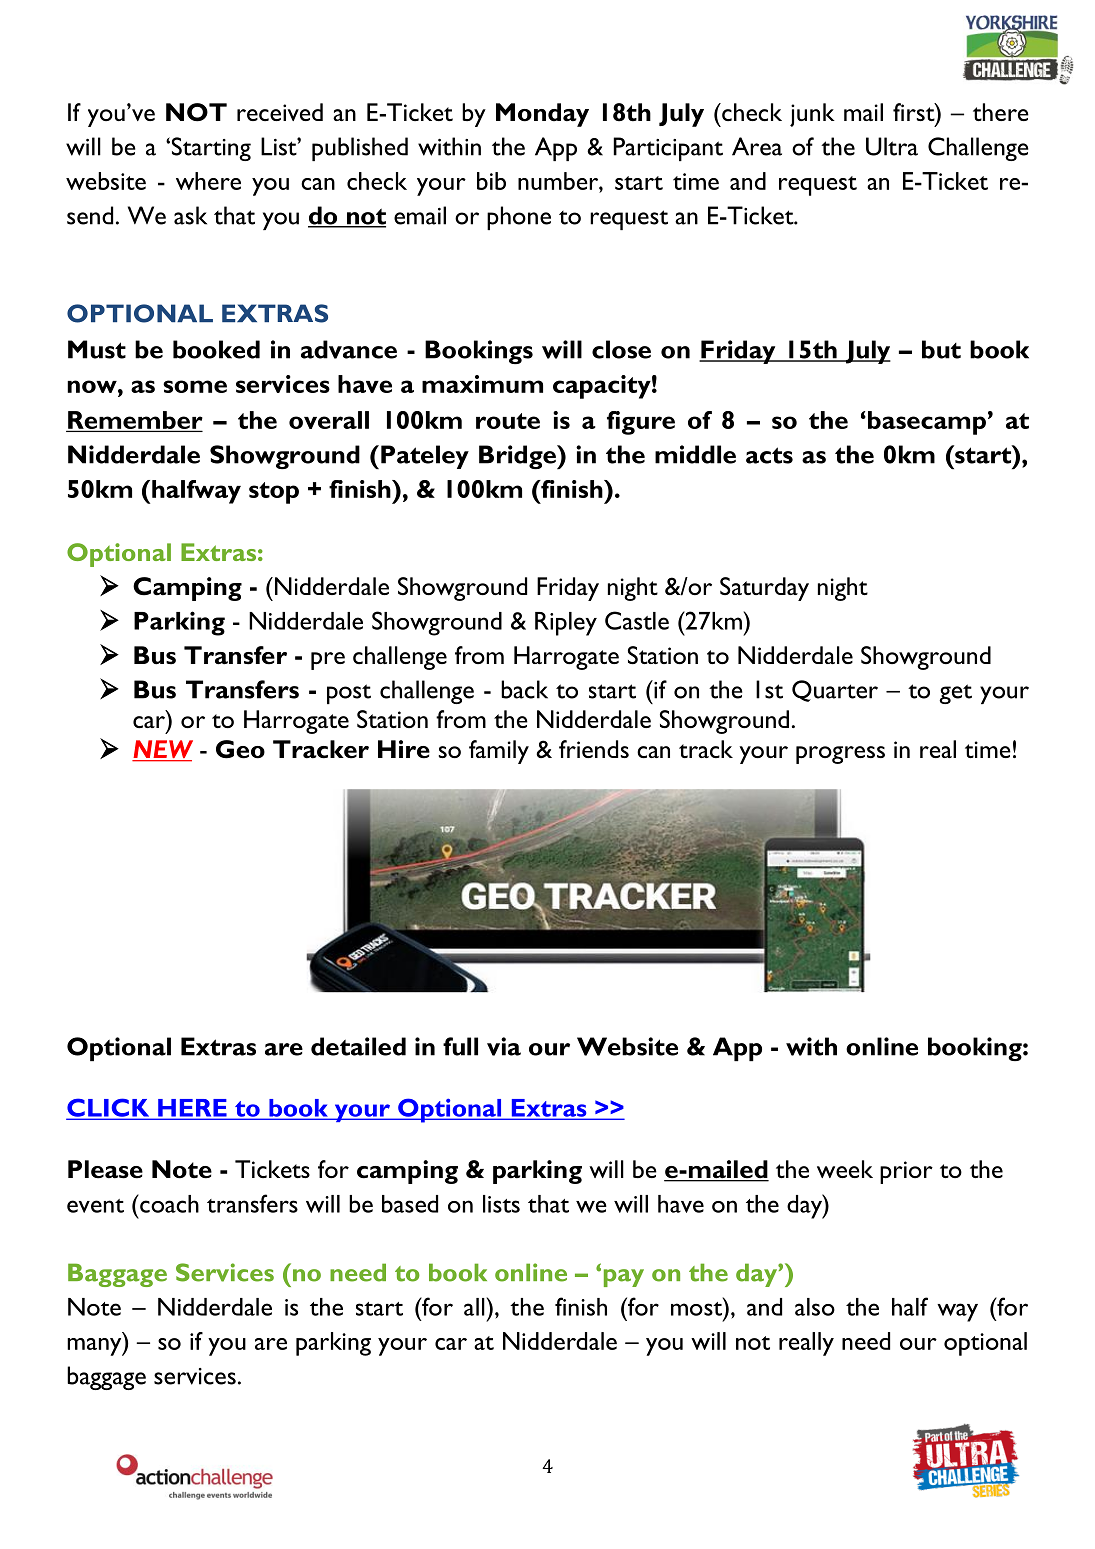  What do you see at coordinates (162, 750) in the screenshot?
I see `NEW` at bounding box center [162, 750].
